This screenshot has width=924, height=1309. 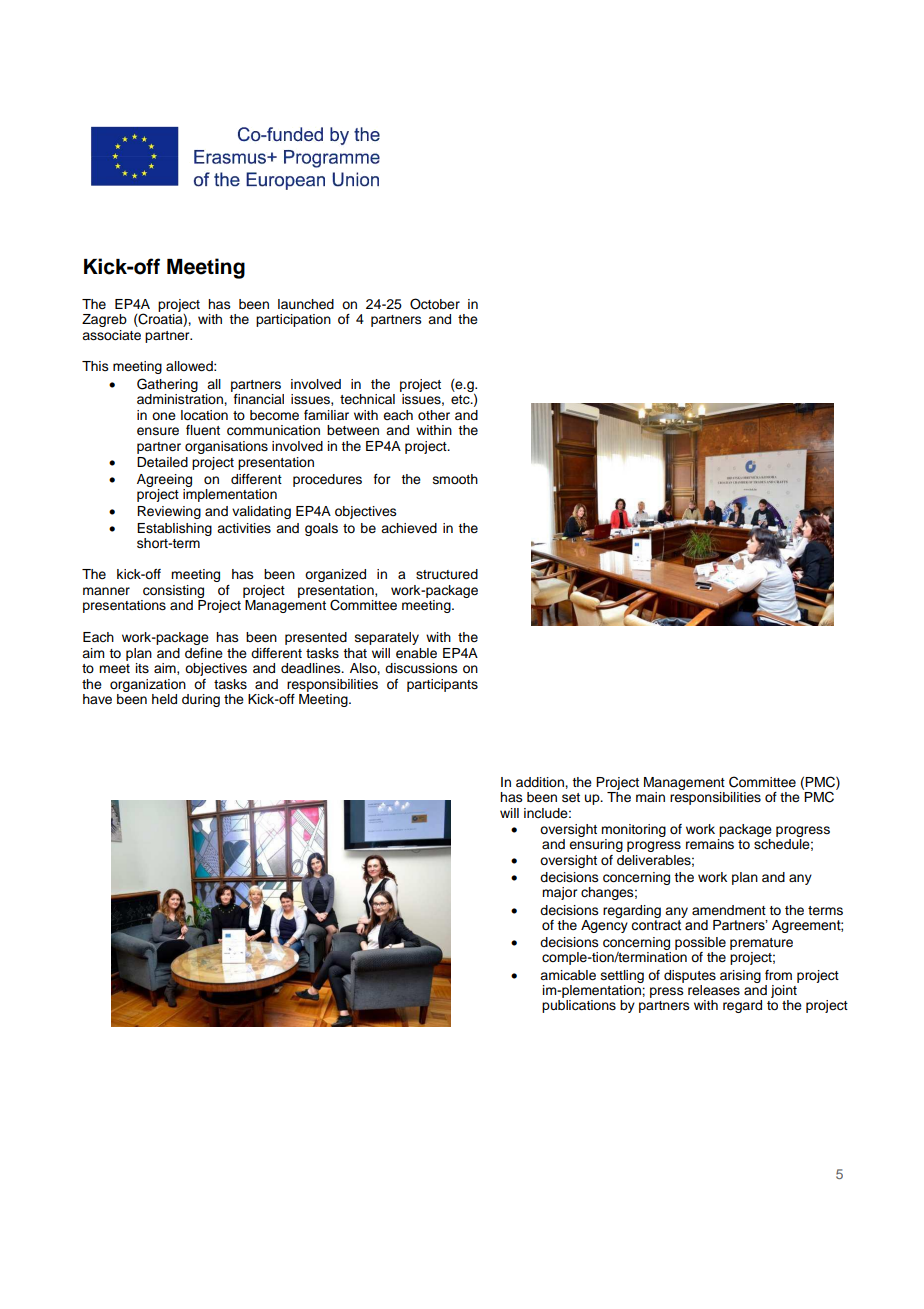 I want to click on during, so click(x=201, y=700).
